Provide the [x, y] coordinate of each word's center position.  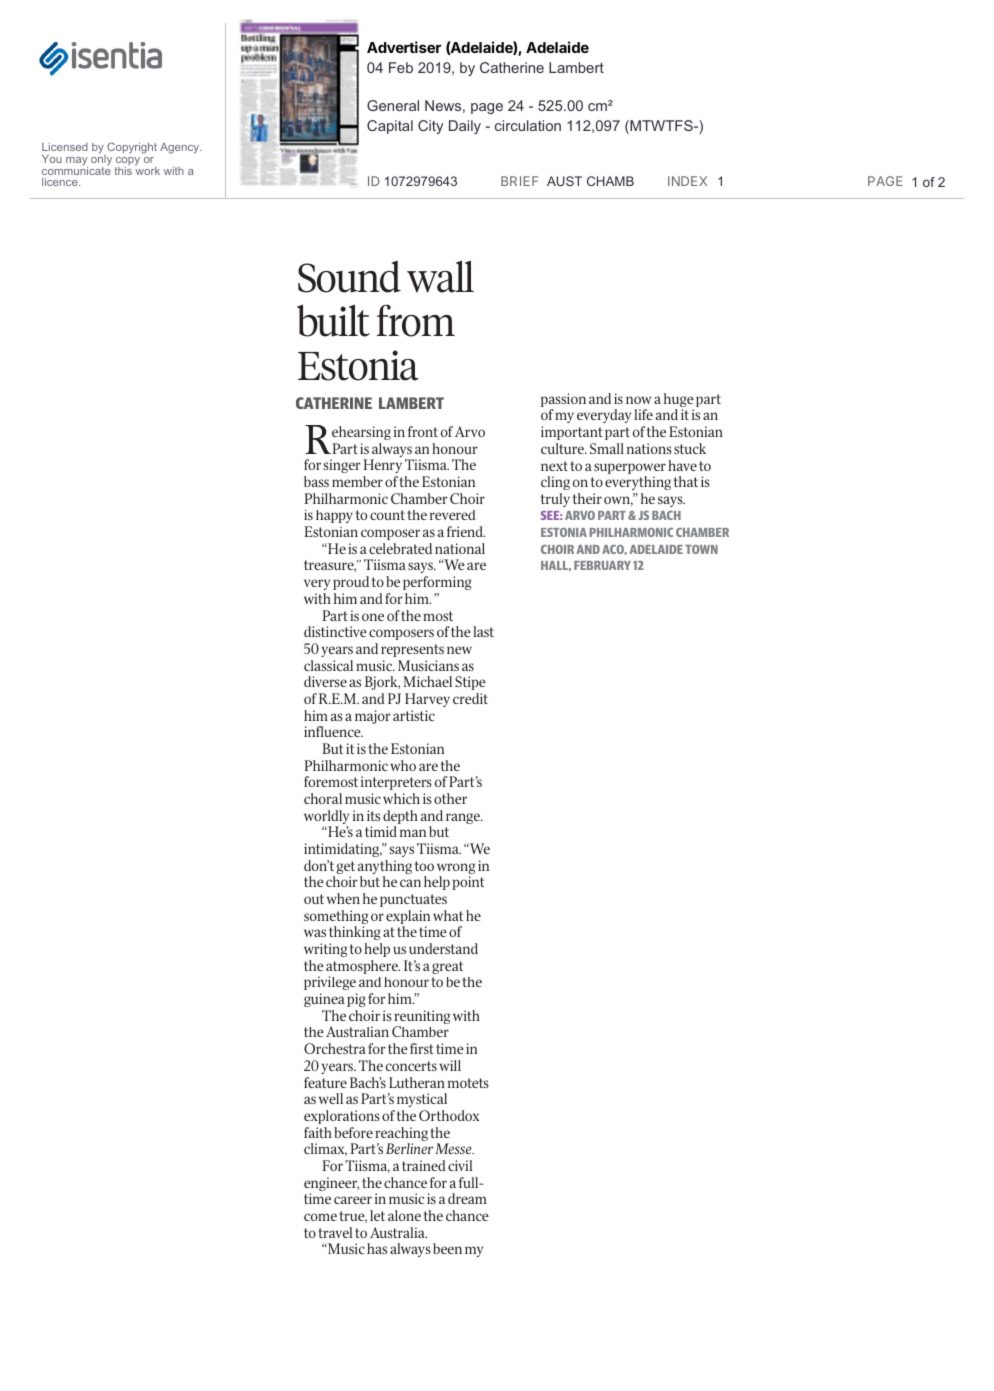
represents [412, 650]
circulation [528, 125]
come [320, 1217]
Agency [181, 148]
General [393, 105]
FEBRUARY [602, 565]
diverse [325, 681]
